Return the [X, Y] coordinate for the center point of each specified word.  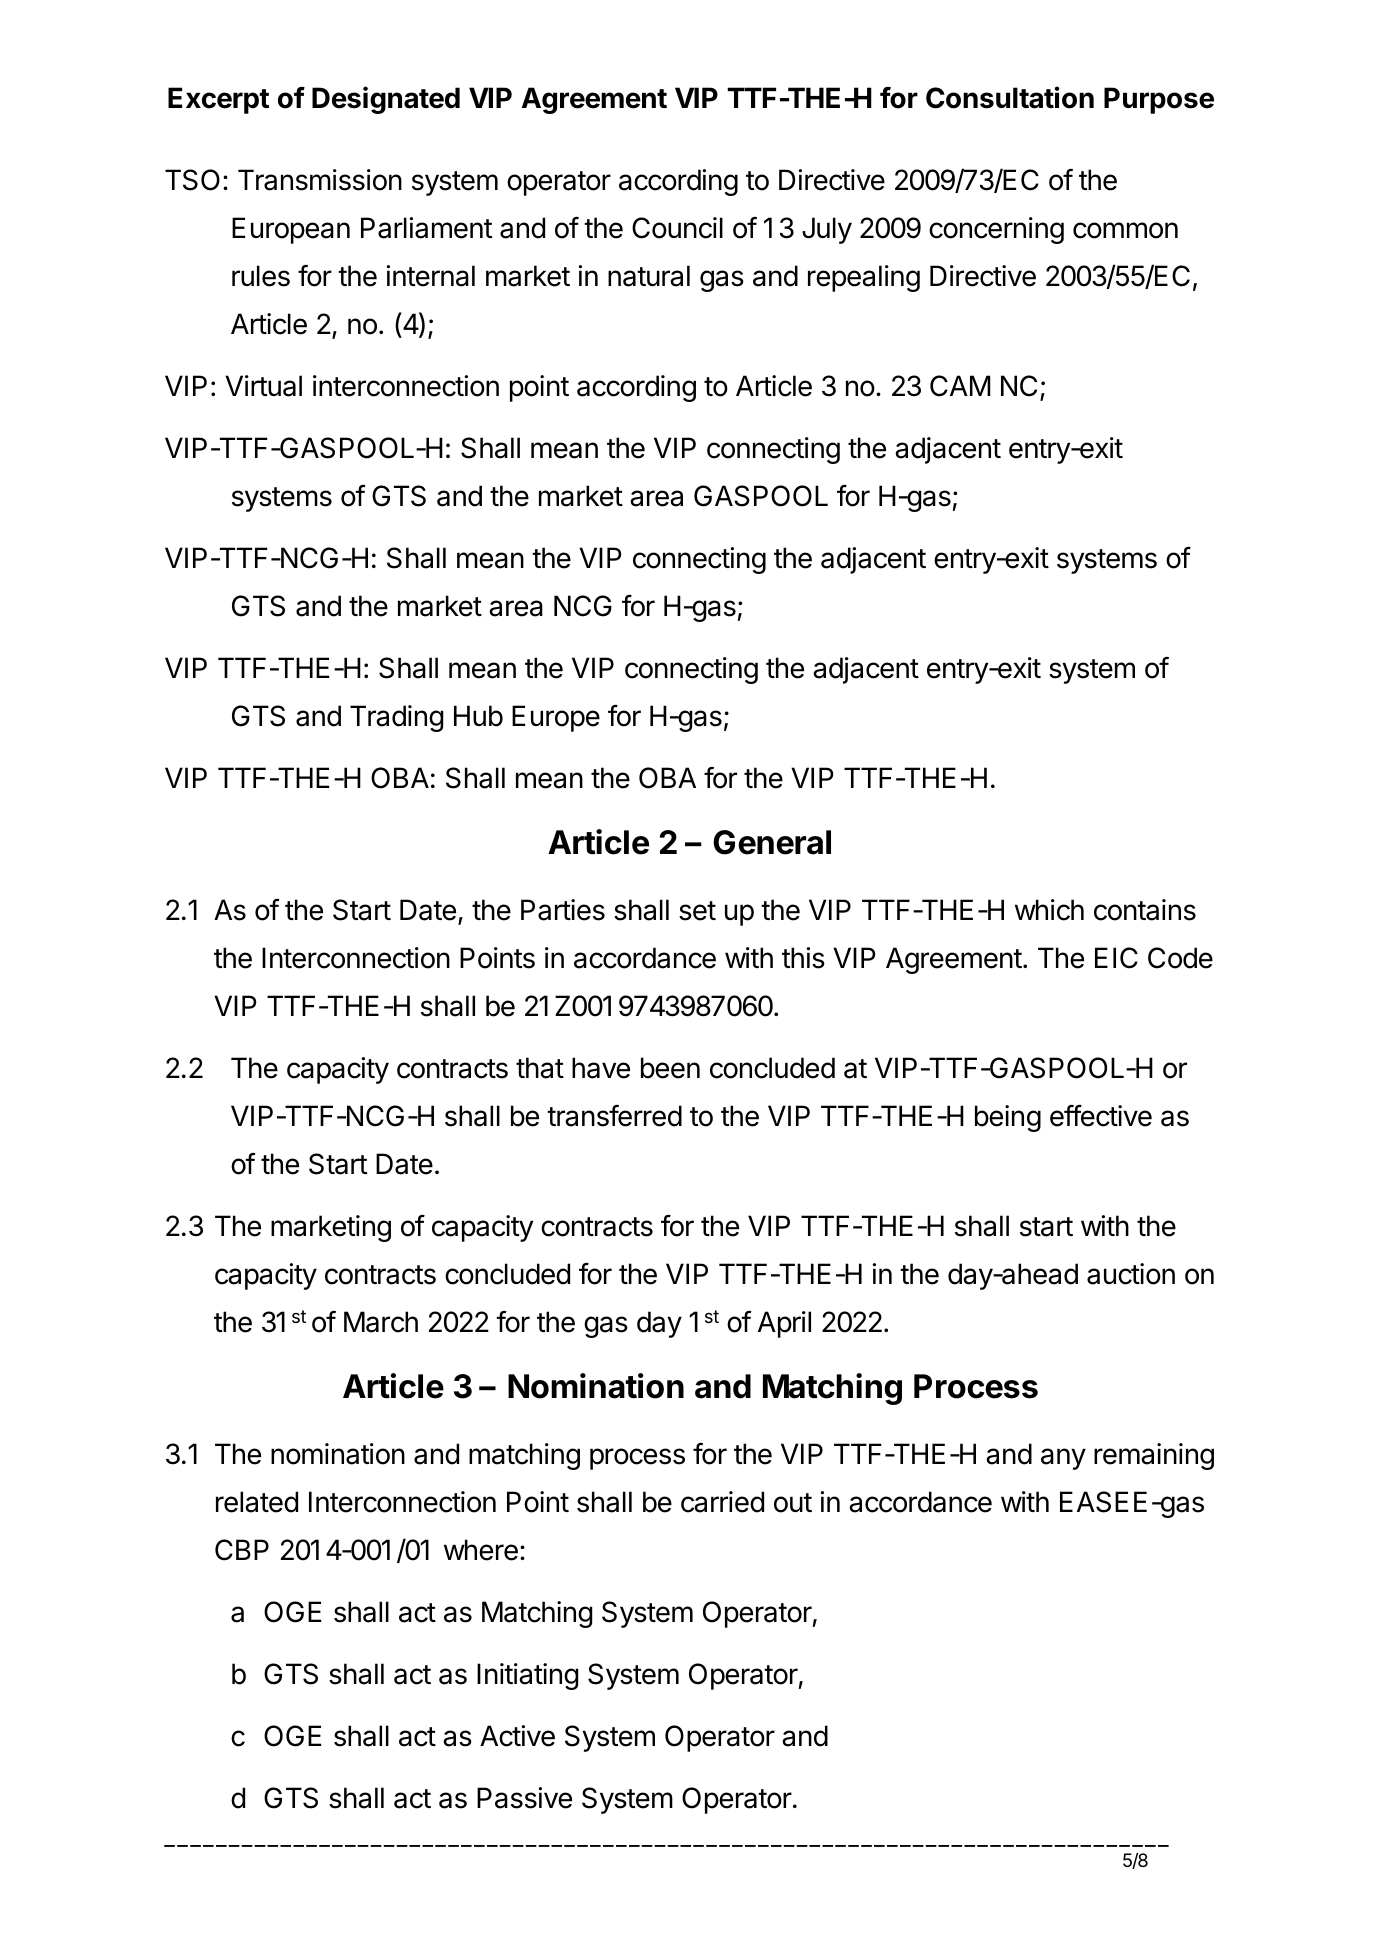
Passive [524, 1798]
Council [677, 228]
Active [517, 1736]
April [784, 1324]
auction [1131, 1274]
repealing [864, 278]
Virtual [263, 386]
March [381, 1322]
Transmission [320, 180]
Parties [563, 910]
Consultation [1010, 97]
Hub [478, 716]
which [1049, 910]
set [697, 911]
